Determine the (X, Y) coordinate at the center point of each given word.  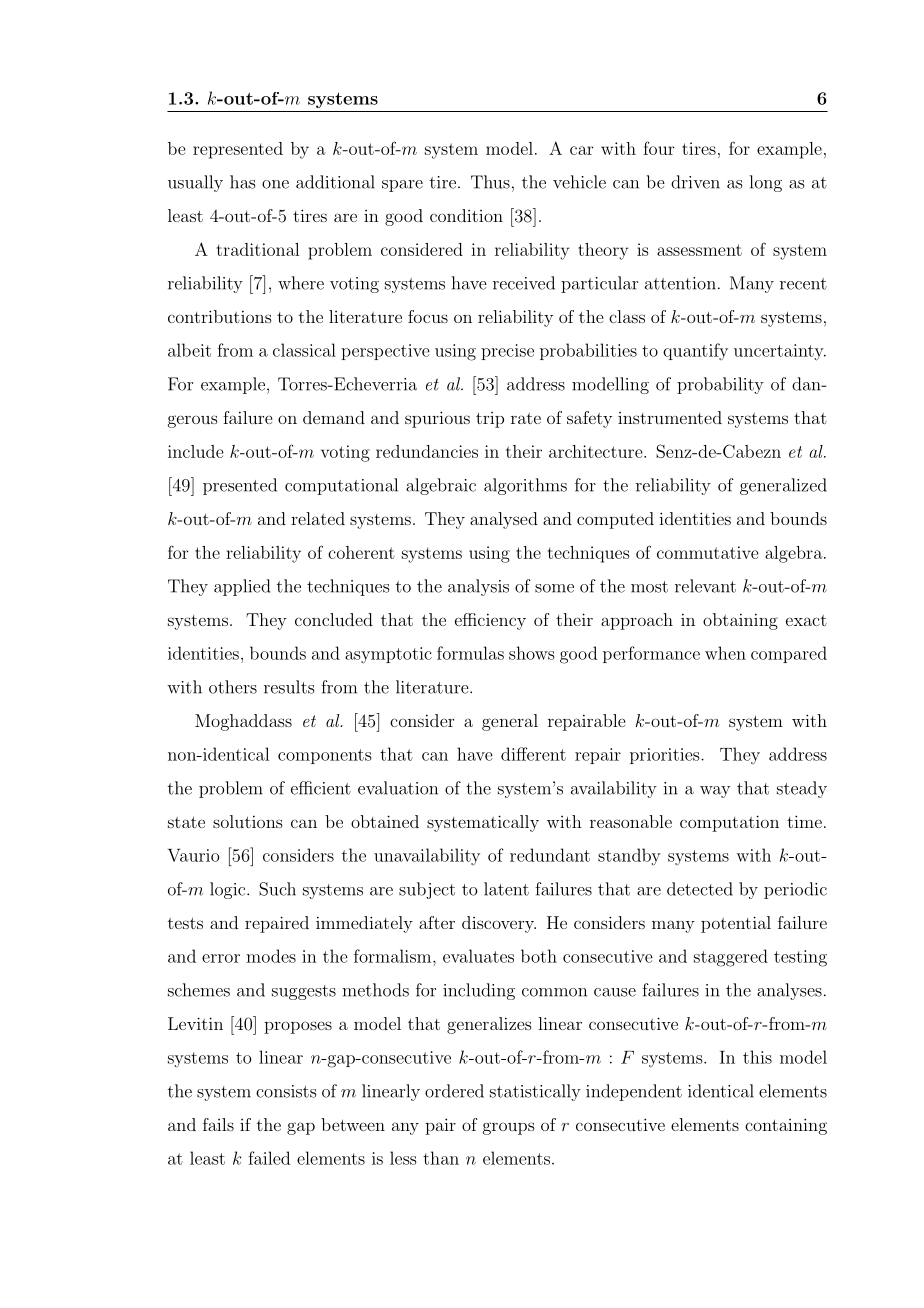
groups (509, 1128)
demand (334, 417)
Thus (490, 182)
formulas (470, 653)
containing (786, 1126)
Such (277, 889)
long (766, 183)
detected (700, 889)
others (233, 687)
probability (720, 385)
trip (490, 420)
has (242, 182)
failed (269, 1158)
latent (506, 889)
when (725, 653)
